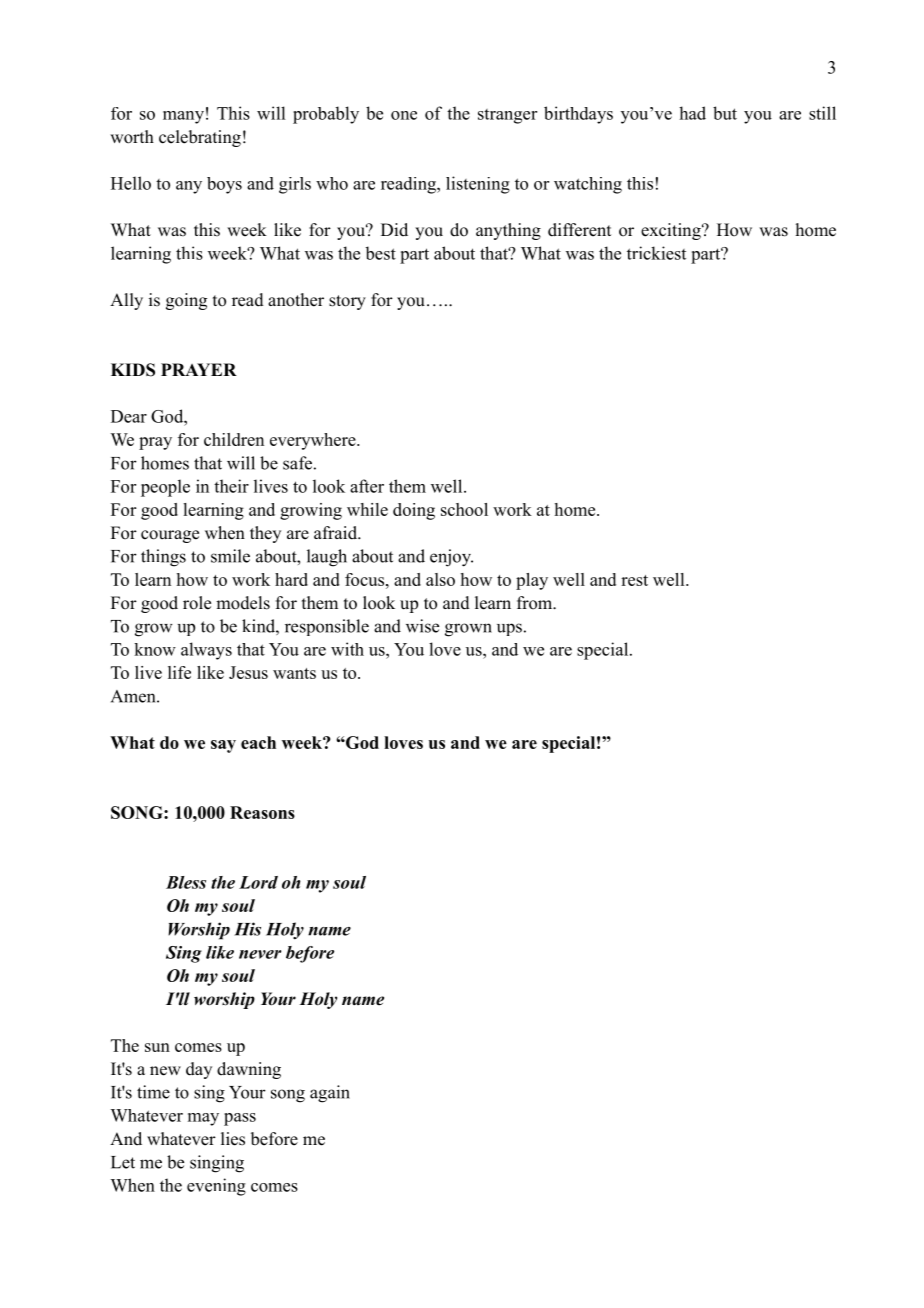 The height and width of the screenshot is (1308, 924). I want to click on school, so click(464, 509).
